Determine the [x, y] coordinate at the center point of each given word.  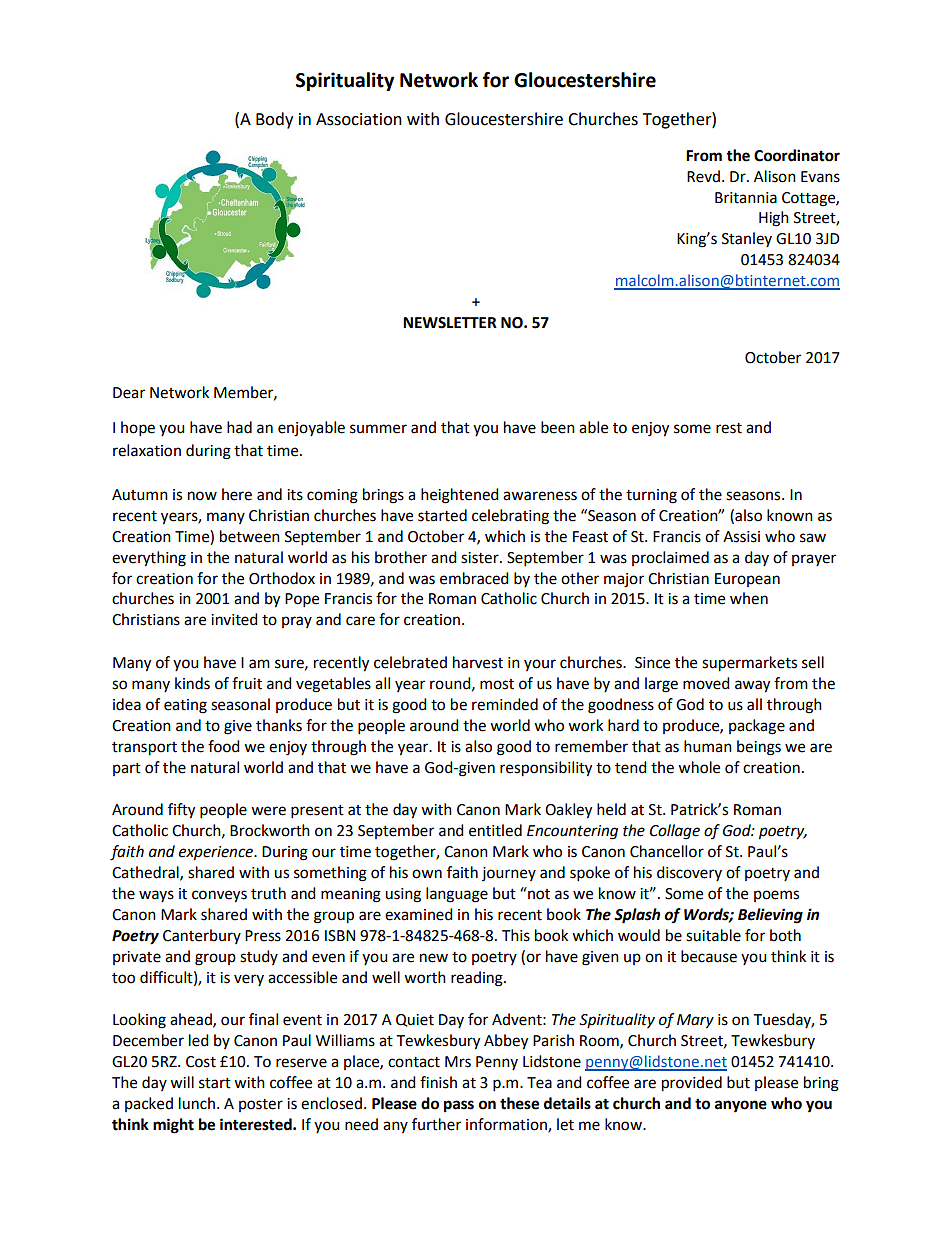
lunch [197, 1103]
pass [459, 1106]
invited [234, 619]
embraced [474, 578]
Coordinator [797, 155]
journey [509, 874]
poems [776, 896]
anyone [741, 1106]
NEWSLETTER [450, 323]
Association [359, 119]
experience [217, 853]
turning [651, 496]
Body [274, 120]
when [749, 598]
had [239, 427]
